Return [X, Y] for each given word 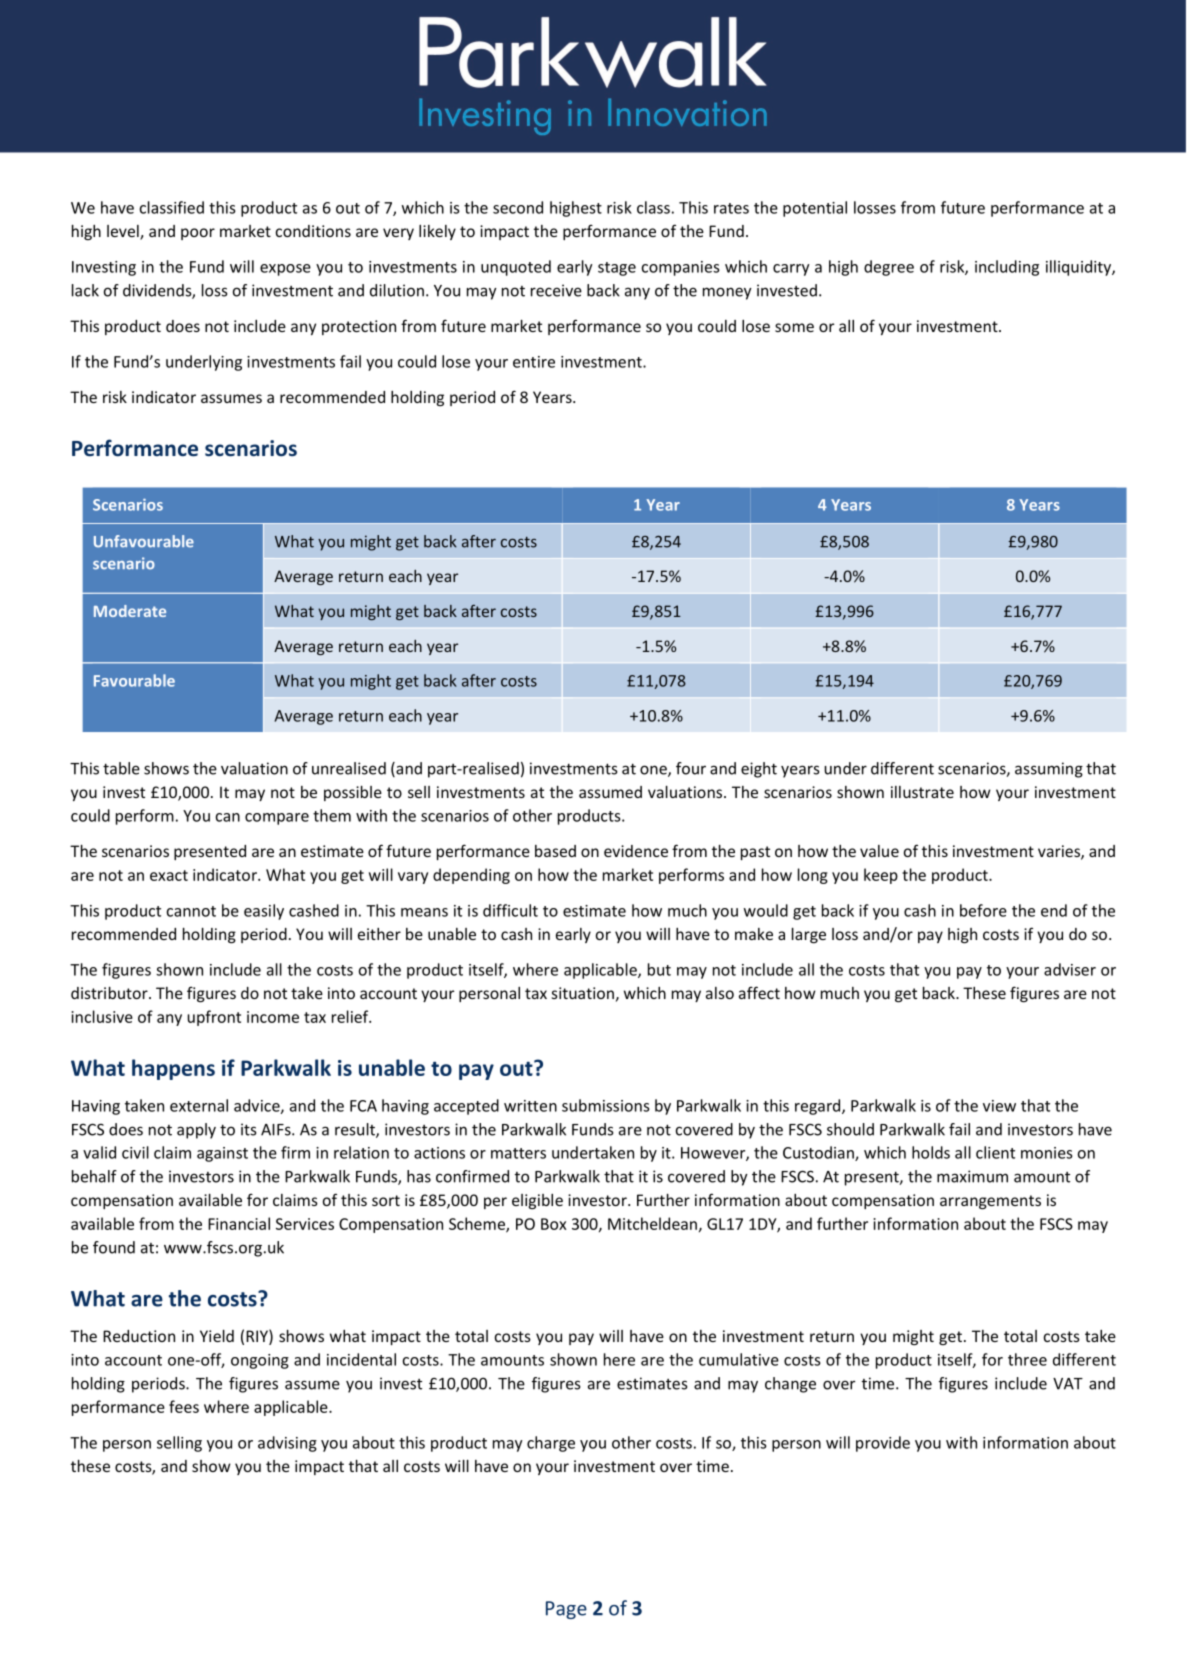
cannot [191, 911]
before [983, 910]
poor [198, 234]
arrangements [990, 1202]
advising [287, 1444]
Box [554, 1224]
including [1007, 268]
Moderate [130, 611]
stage [617, 269]
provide [883, 1444]
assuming [1049, 770]
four [691, 768]
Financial [239, 1223]
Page [566, 1610]
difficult [510, 910]
